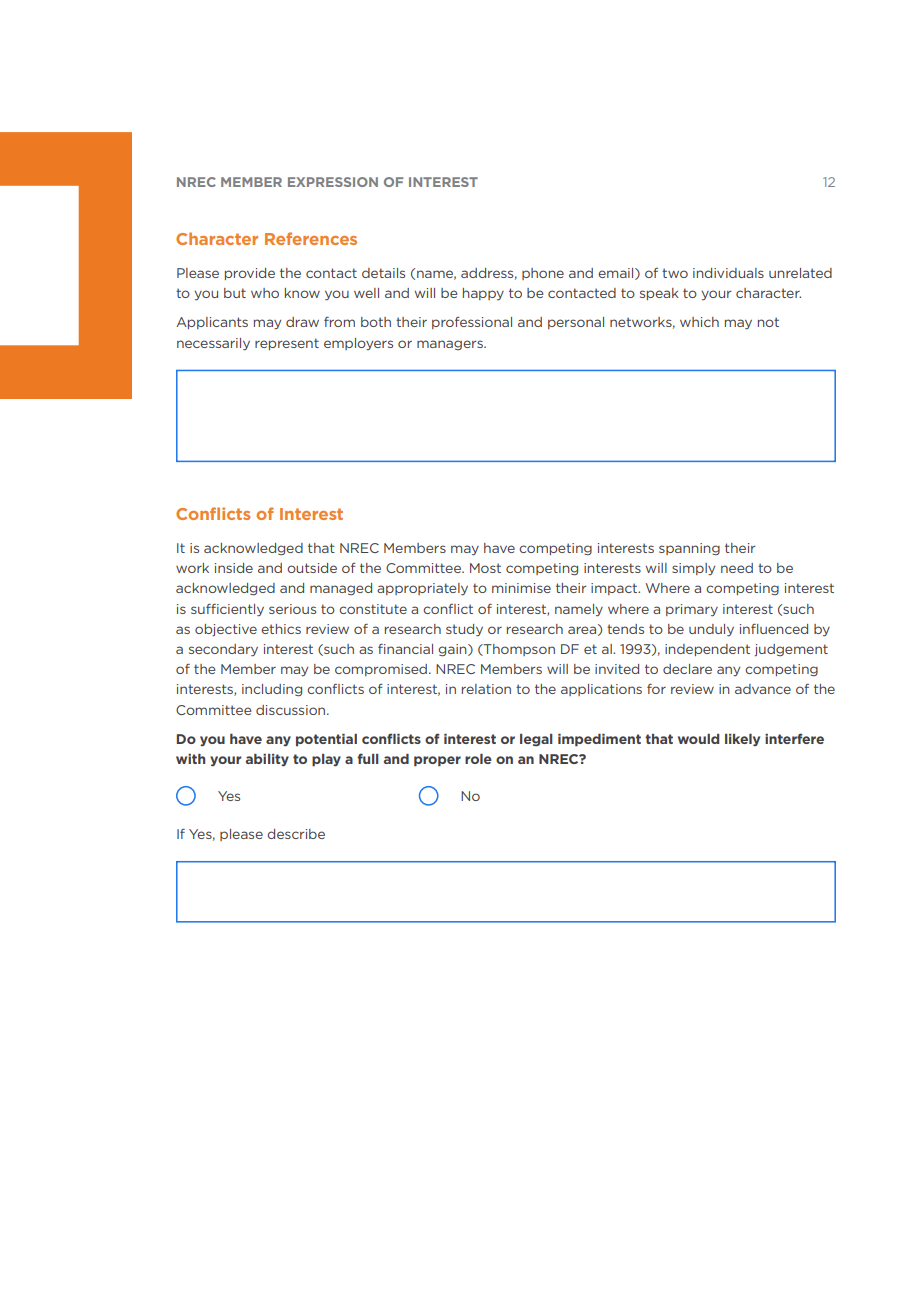 This image has height=1308, width=924. I want to click on EXPRESSION, so click(333, 182).
